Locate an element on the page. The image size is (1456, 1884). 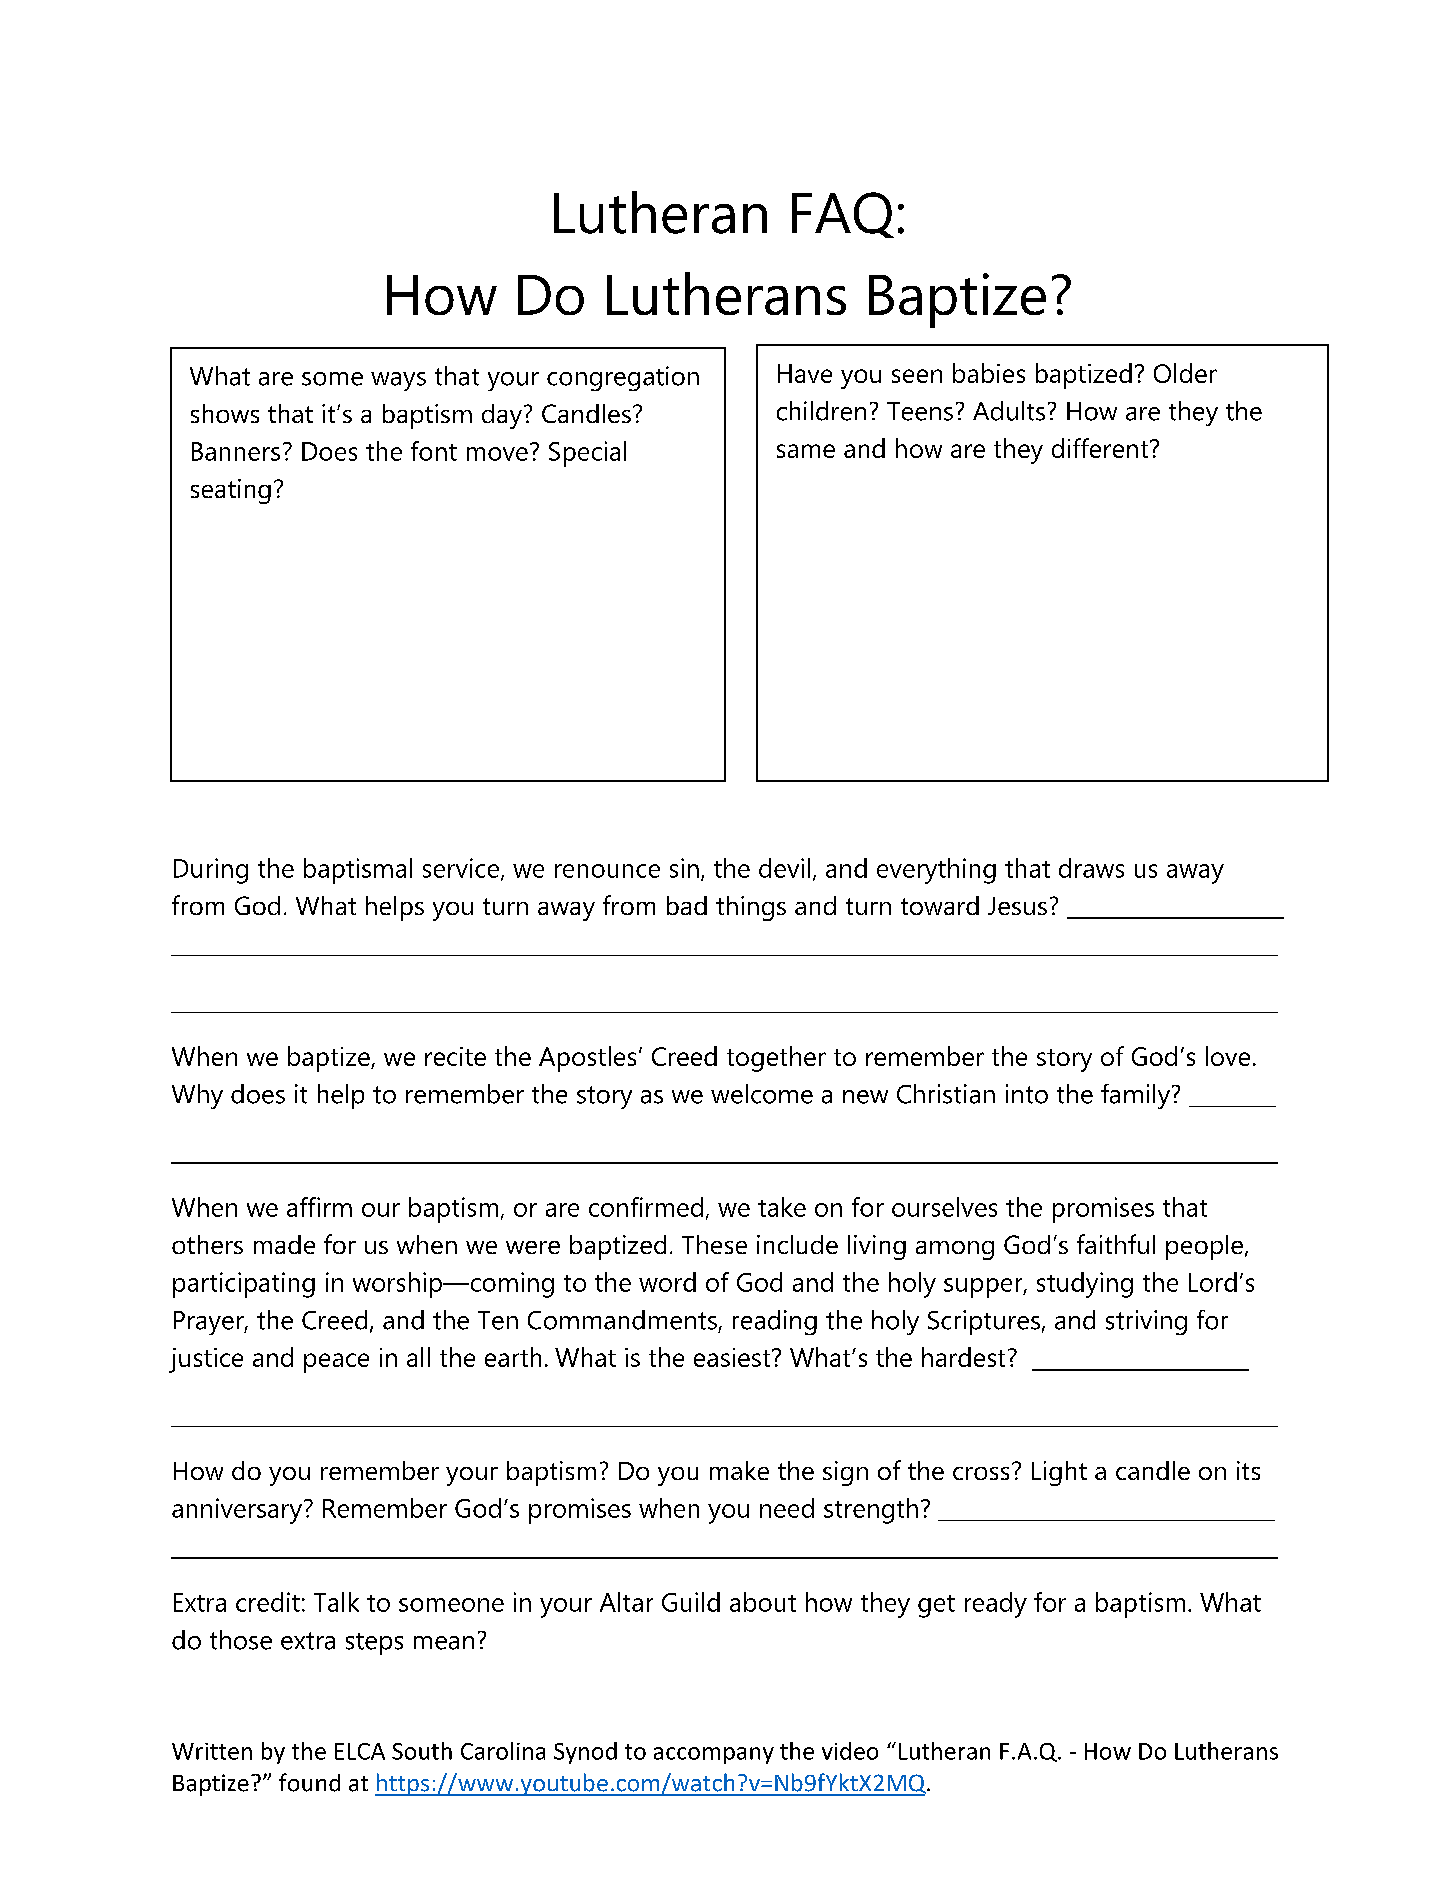
different is located at coordinates (1101, 448).
